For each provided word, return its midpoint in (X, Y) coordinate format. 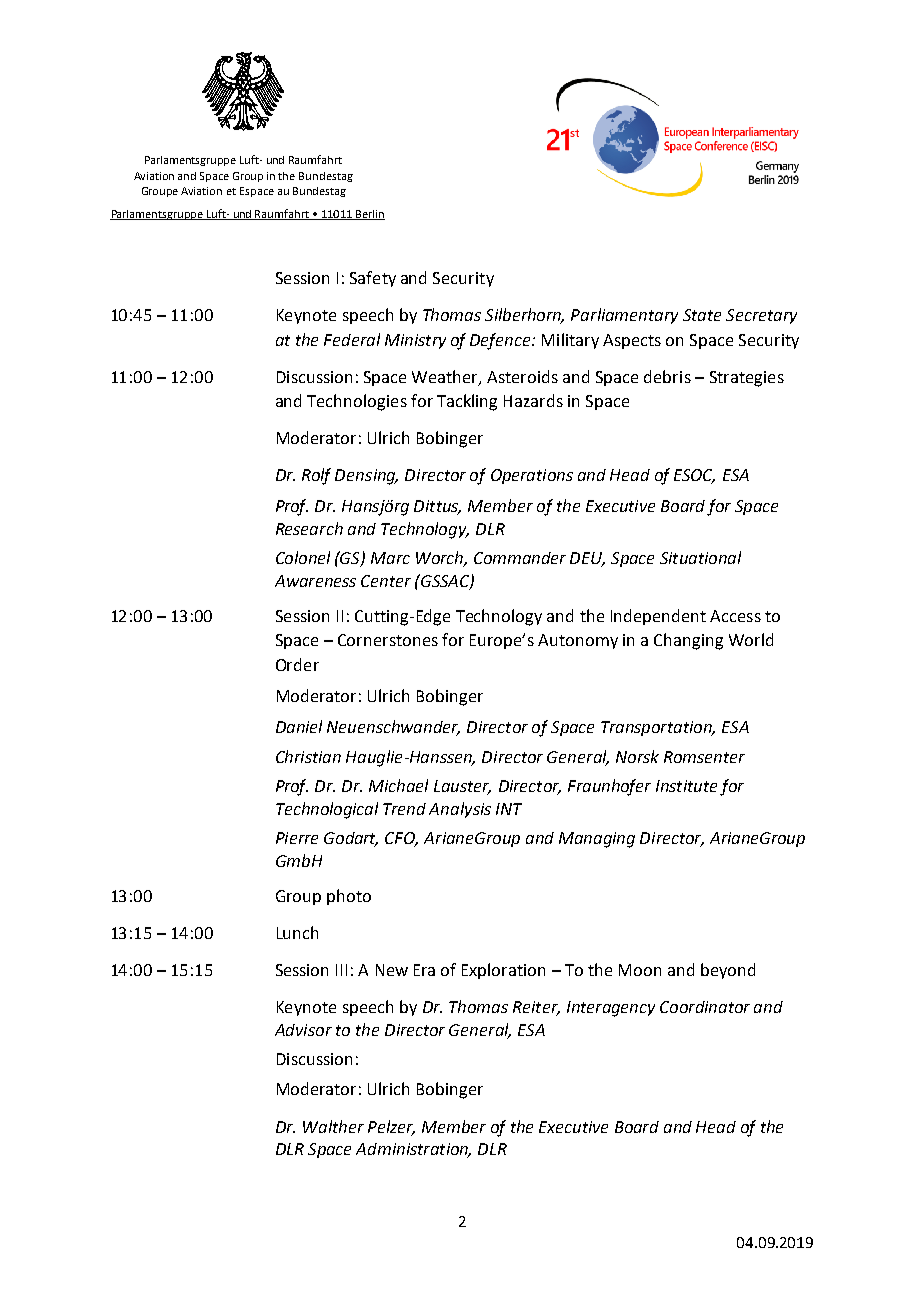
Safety (373, 279)
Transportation (657, 728)
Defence (501, 341)
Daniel (299, 726)
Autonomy (578, 641)
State (702, 315)
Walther (333, 1126)
